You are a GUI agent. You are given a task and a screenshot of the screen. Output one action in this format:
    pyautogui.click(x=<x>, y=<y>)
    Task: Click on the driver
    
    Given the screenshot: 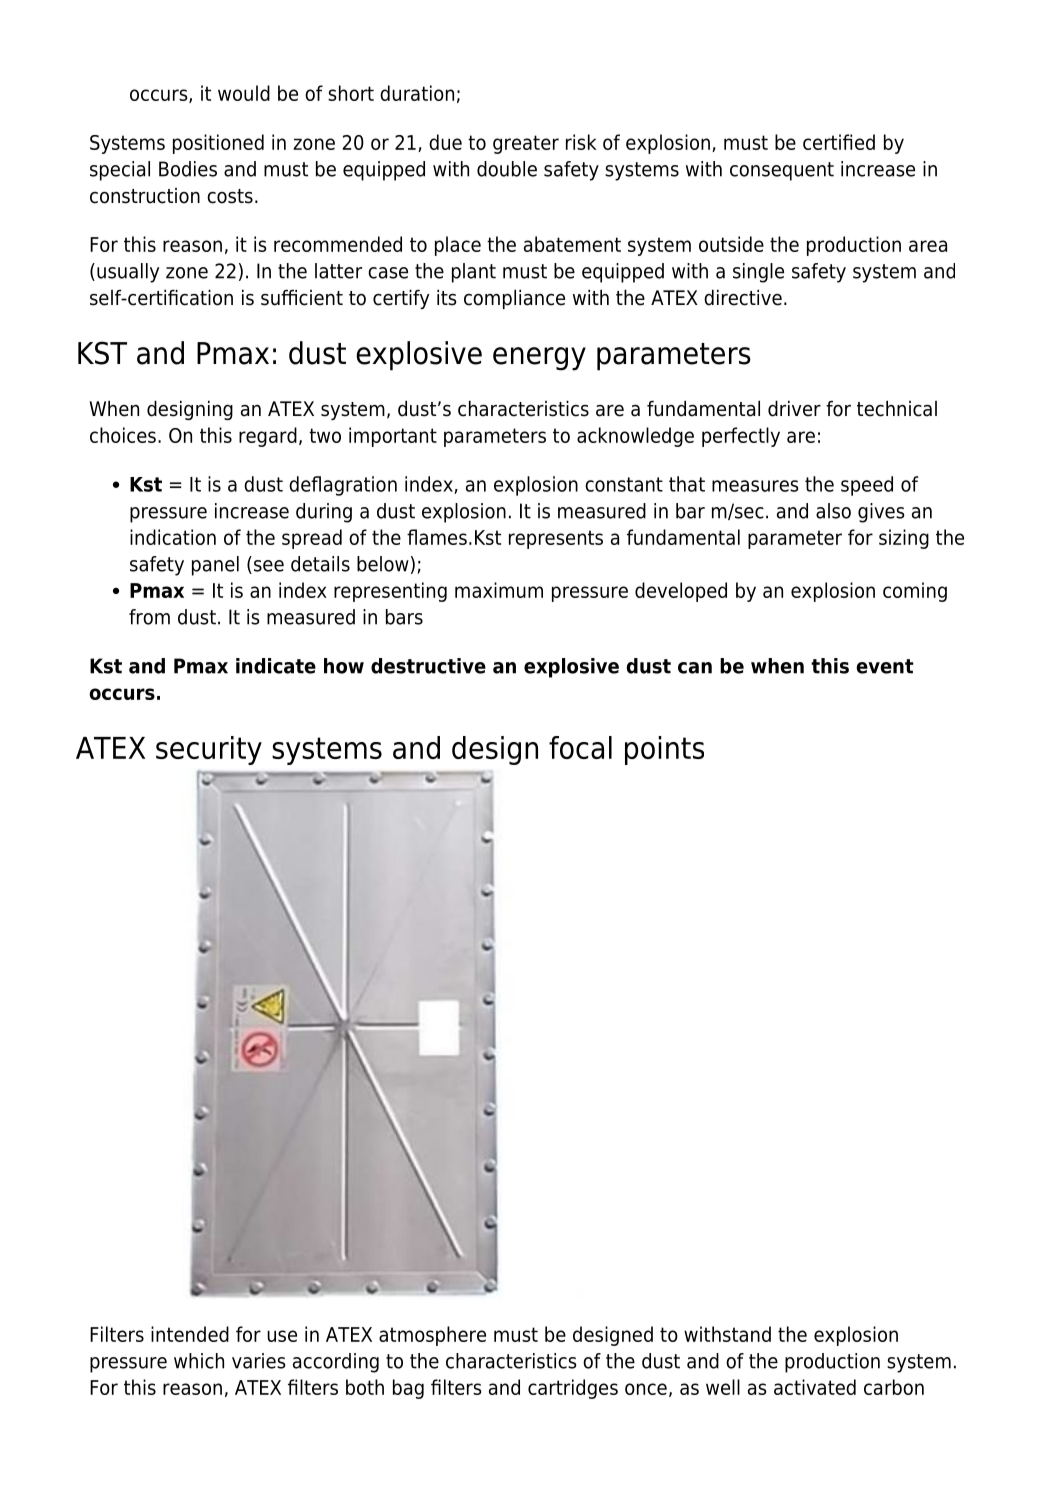 What is the action you would take?
    pyautogui.click(x=794, y=408)
